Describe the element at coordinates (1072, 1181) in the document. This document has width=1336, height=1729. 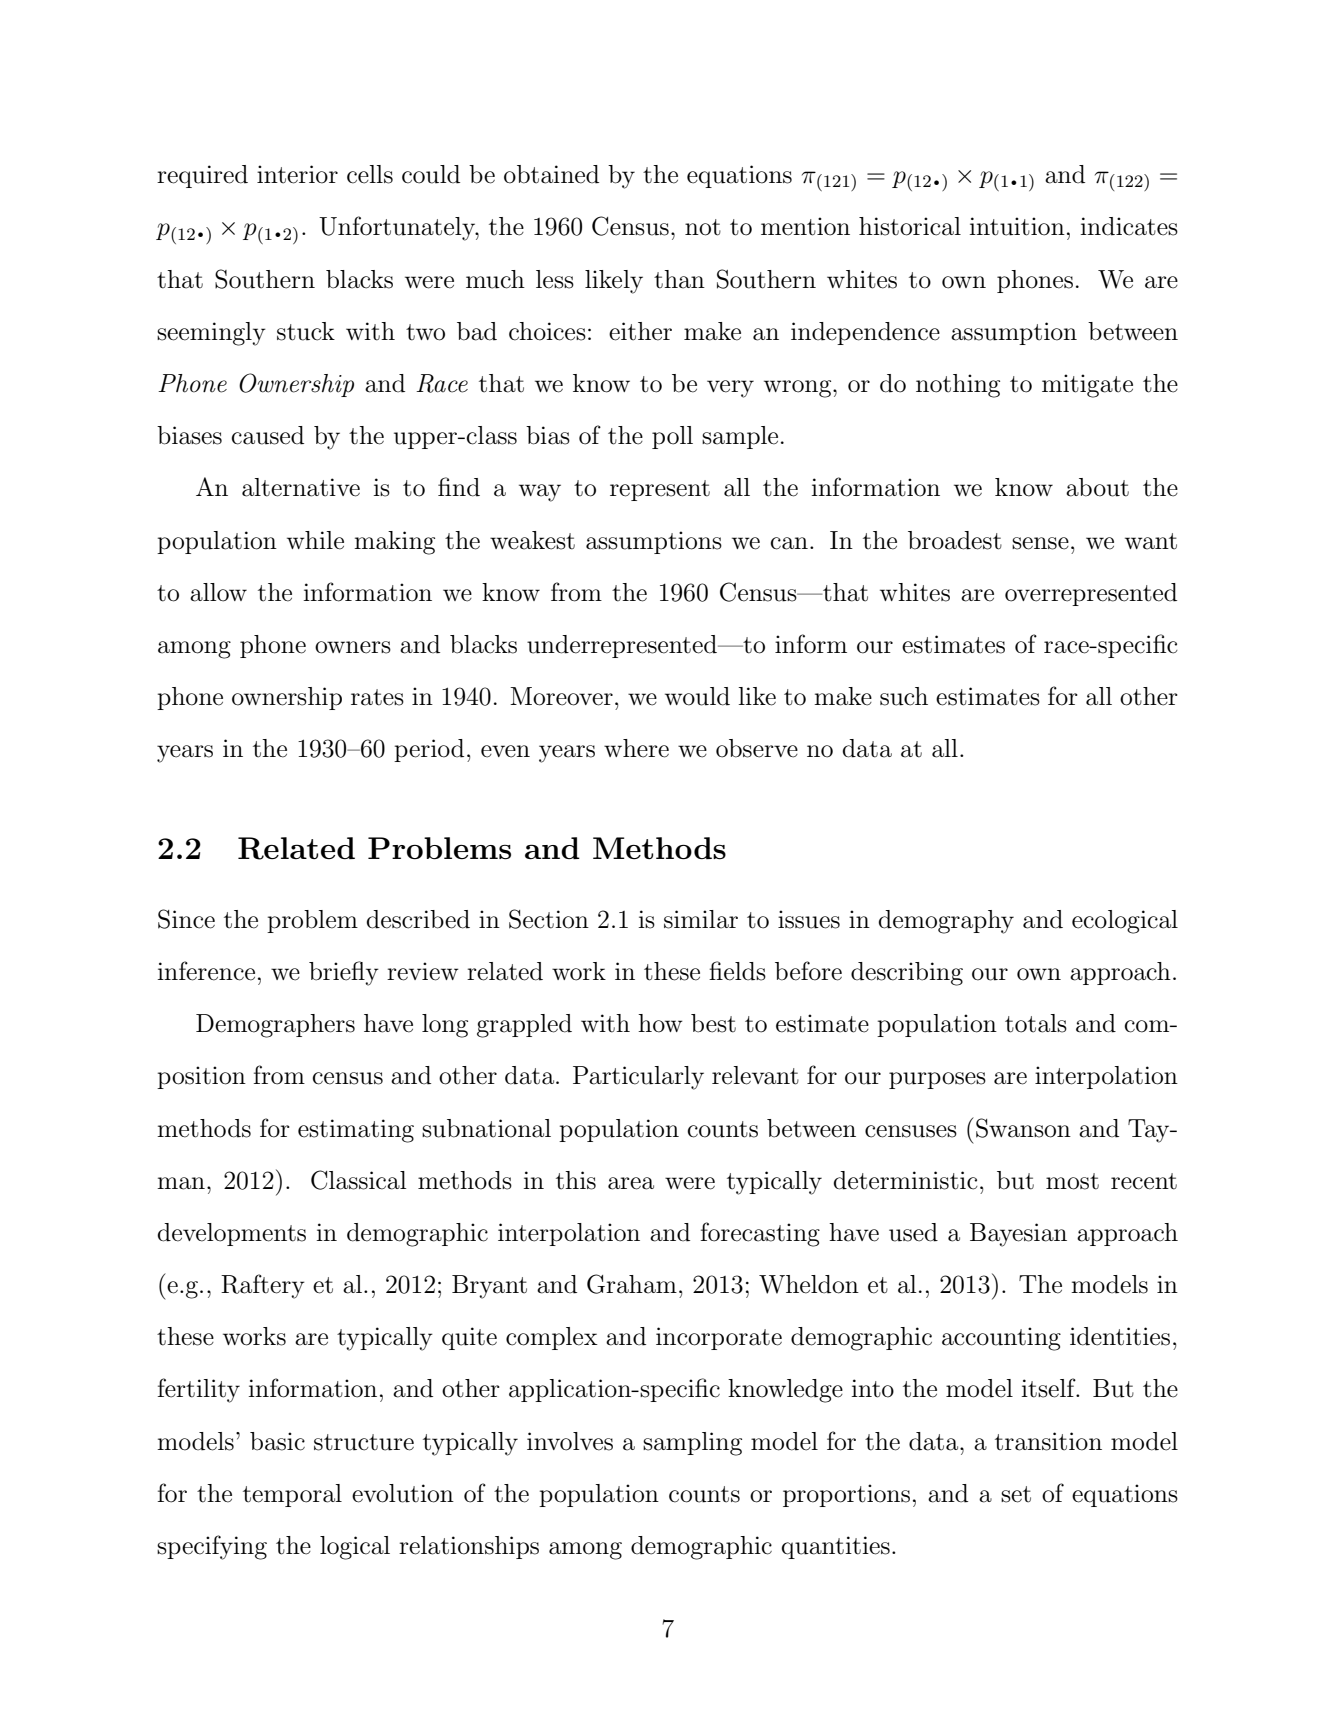
I see `most` at that location.
